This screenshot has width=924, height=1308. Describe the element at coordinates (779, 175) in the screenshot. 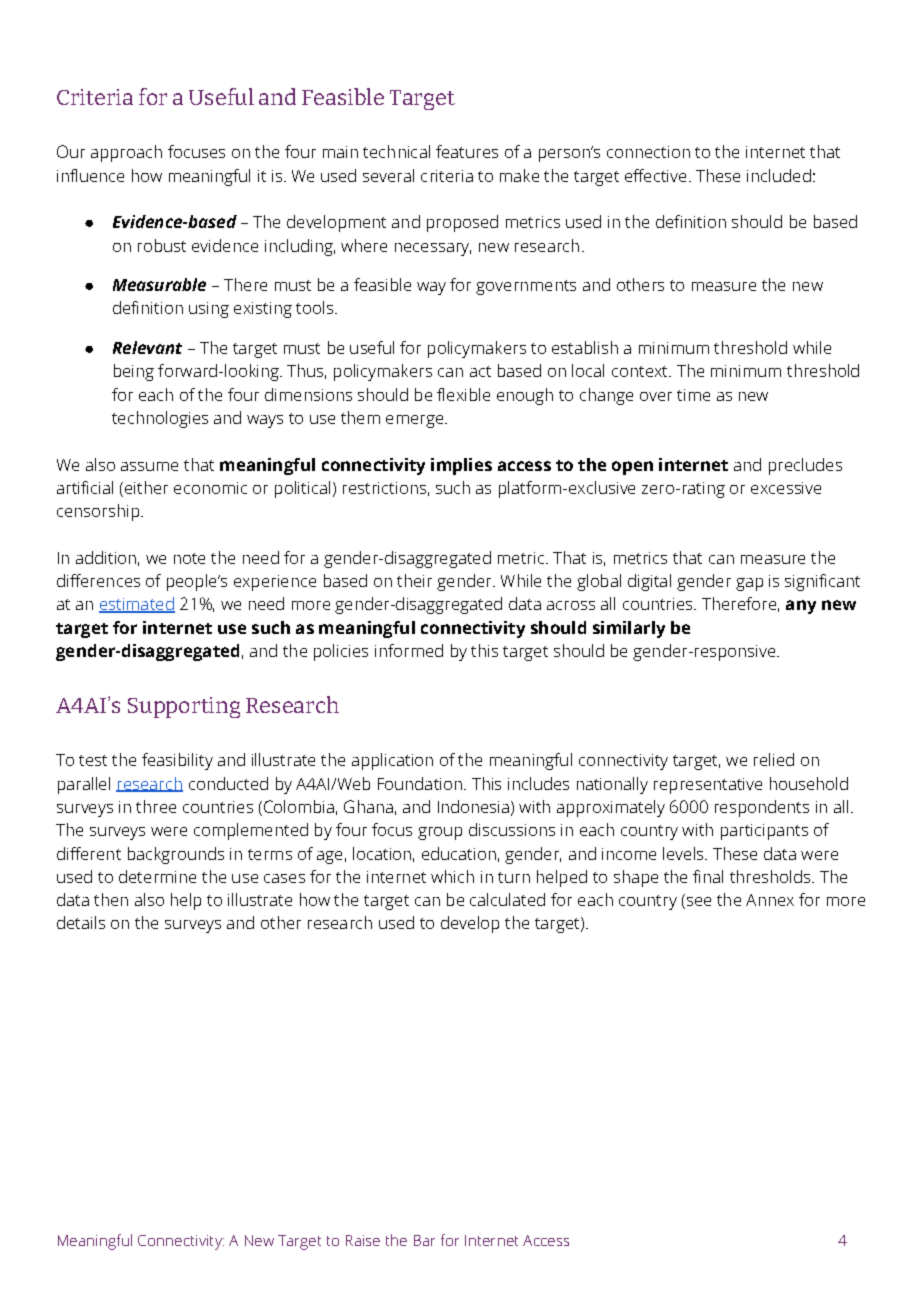

I see `included` at that location.
